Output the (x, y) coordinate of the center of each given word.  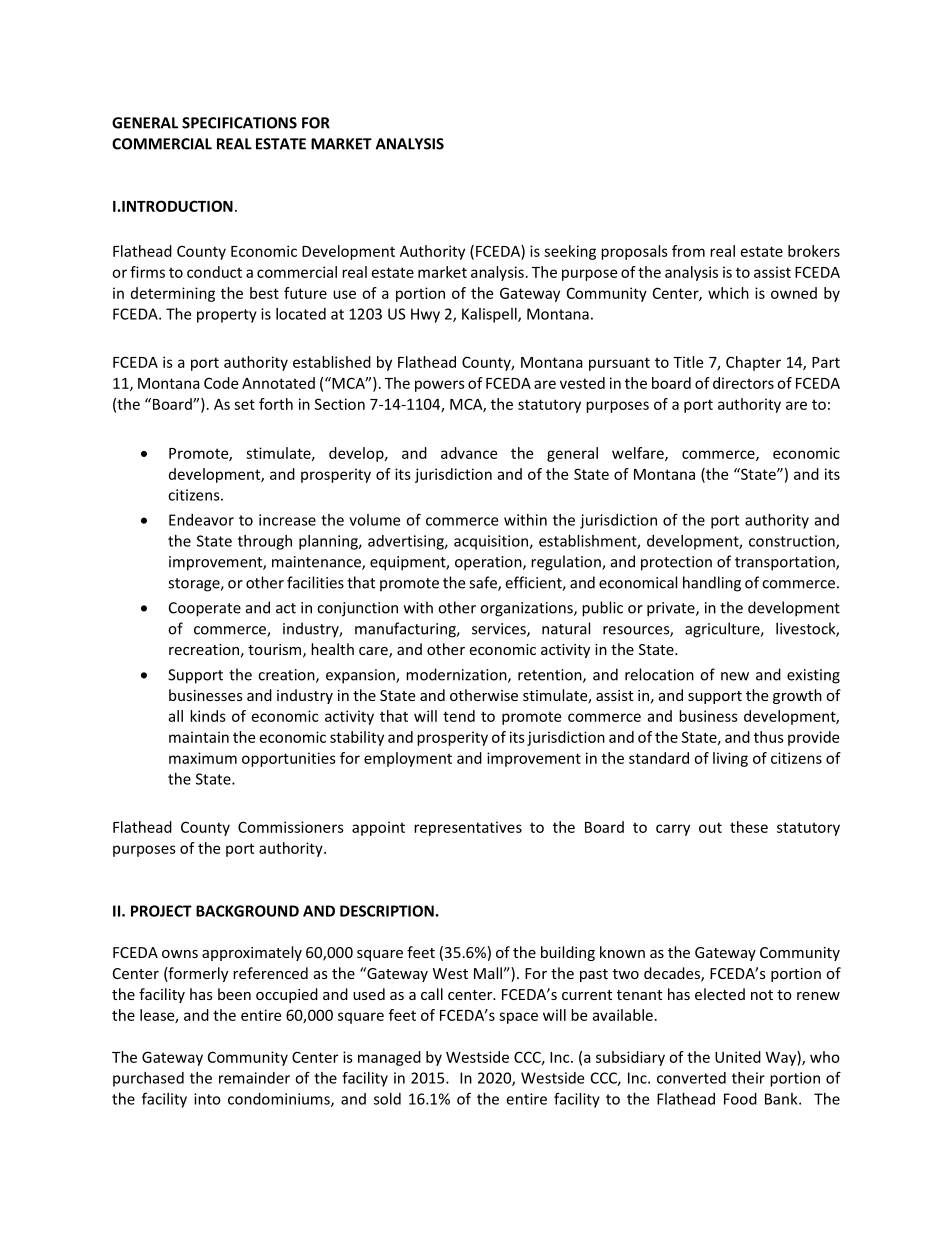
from (688, 251)
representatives (468, 828)
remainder (254, 1078)
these (749, 827)
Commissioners (291, 827)
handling (712, 584)
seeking (570, 252)
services (500, 630)
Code (221, 383)
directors (743, 383)
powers (440, 386)
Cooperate (205, 609)
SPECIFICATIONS (239, 123)
